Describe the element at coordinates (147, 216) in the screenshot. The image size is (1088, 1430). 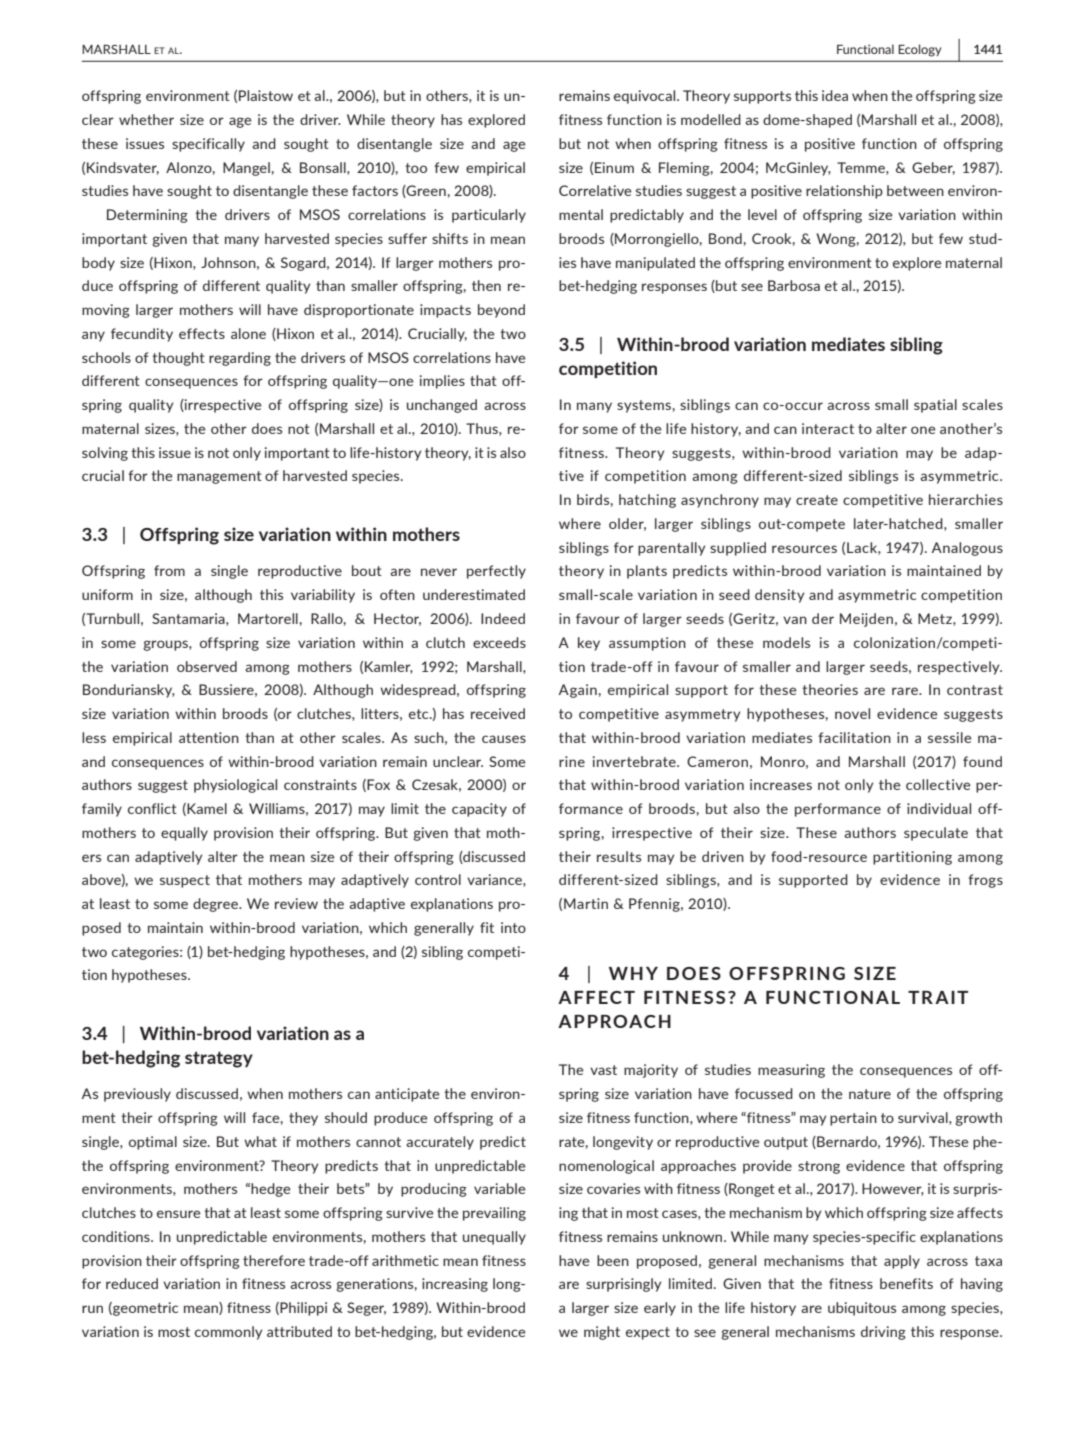
I see `Determining` at that location.
